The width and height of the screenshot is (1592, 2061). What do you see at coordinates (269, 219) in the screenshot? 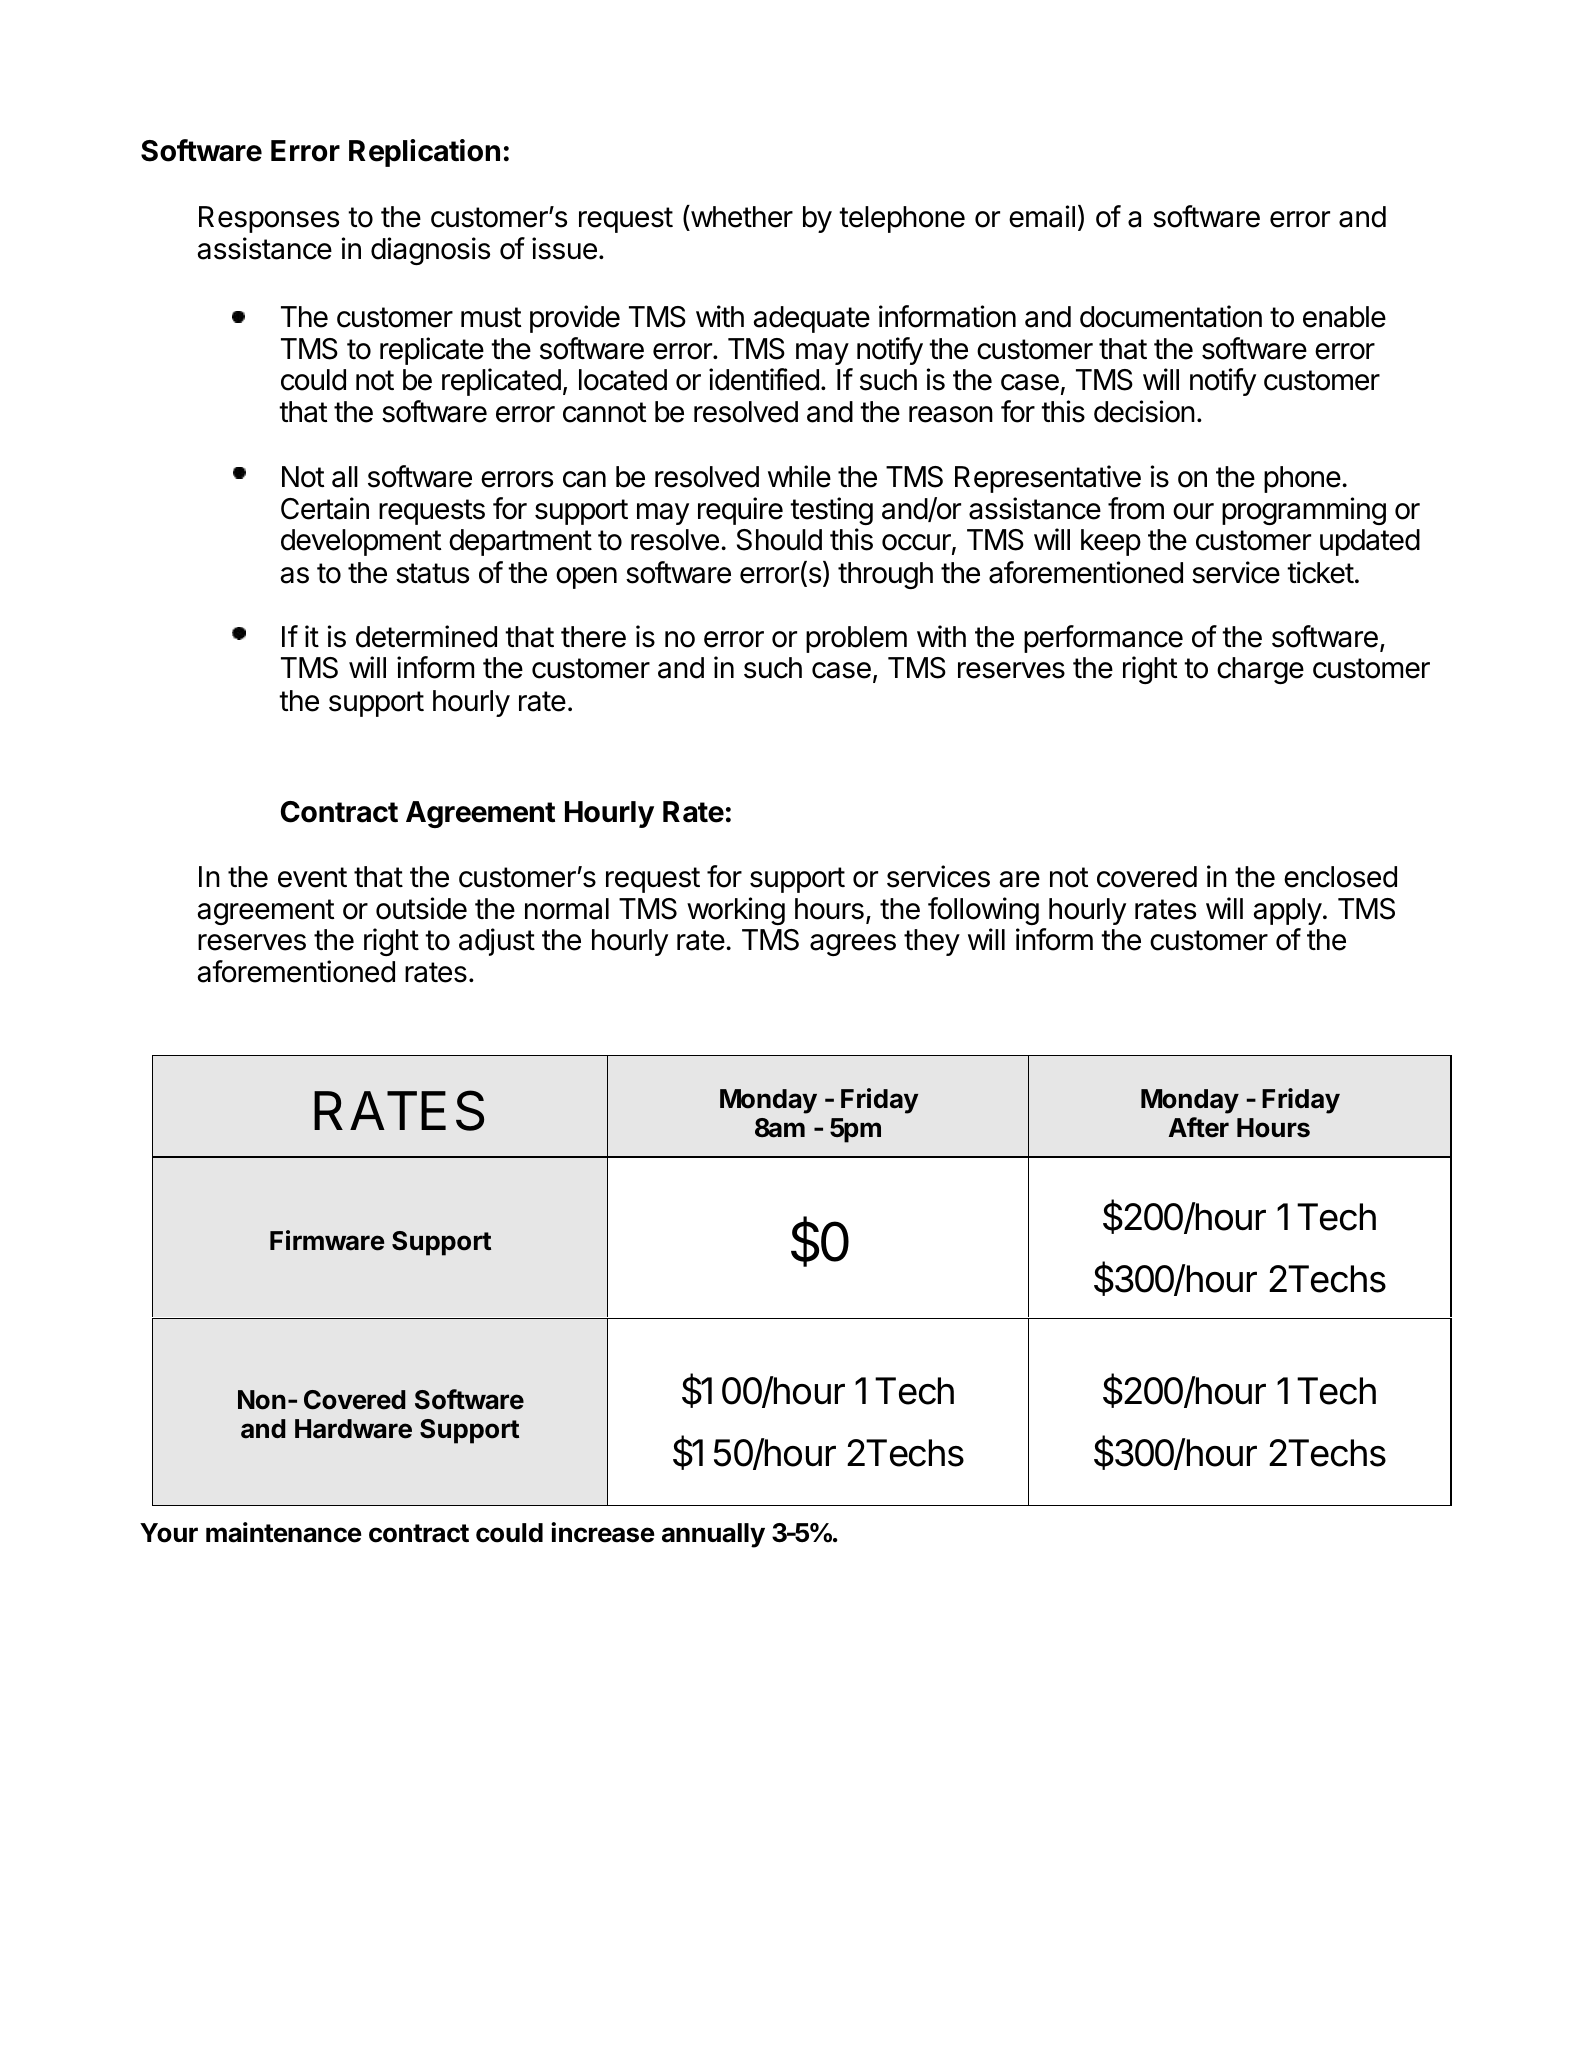
I see `Responses` at bounding box center [269, 219].
